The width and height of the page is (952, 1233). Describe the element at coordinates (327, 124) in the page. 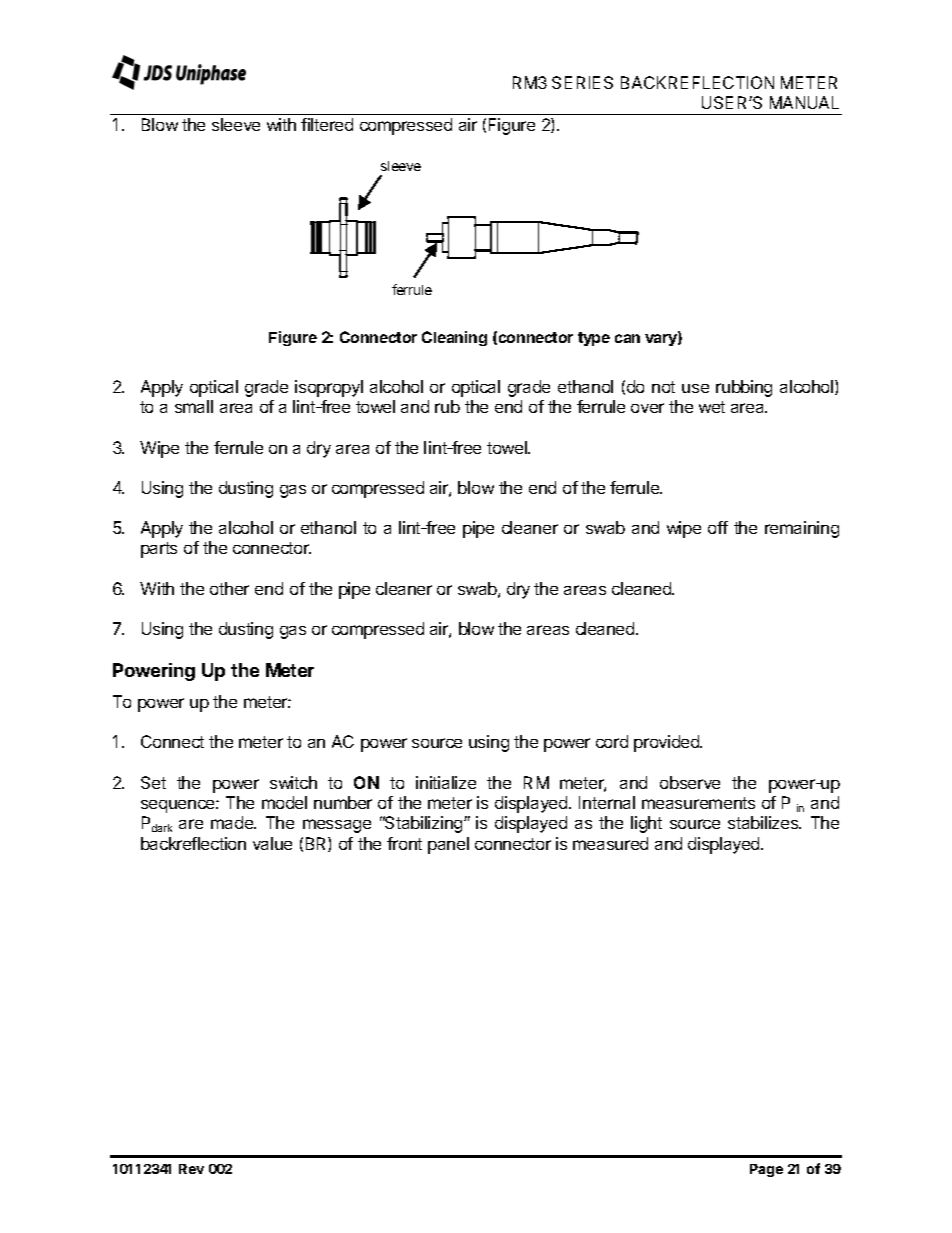

I see `filtered` at that location.
